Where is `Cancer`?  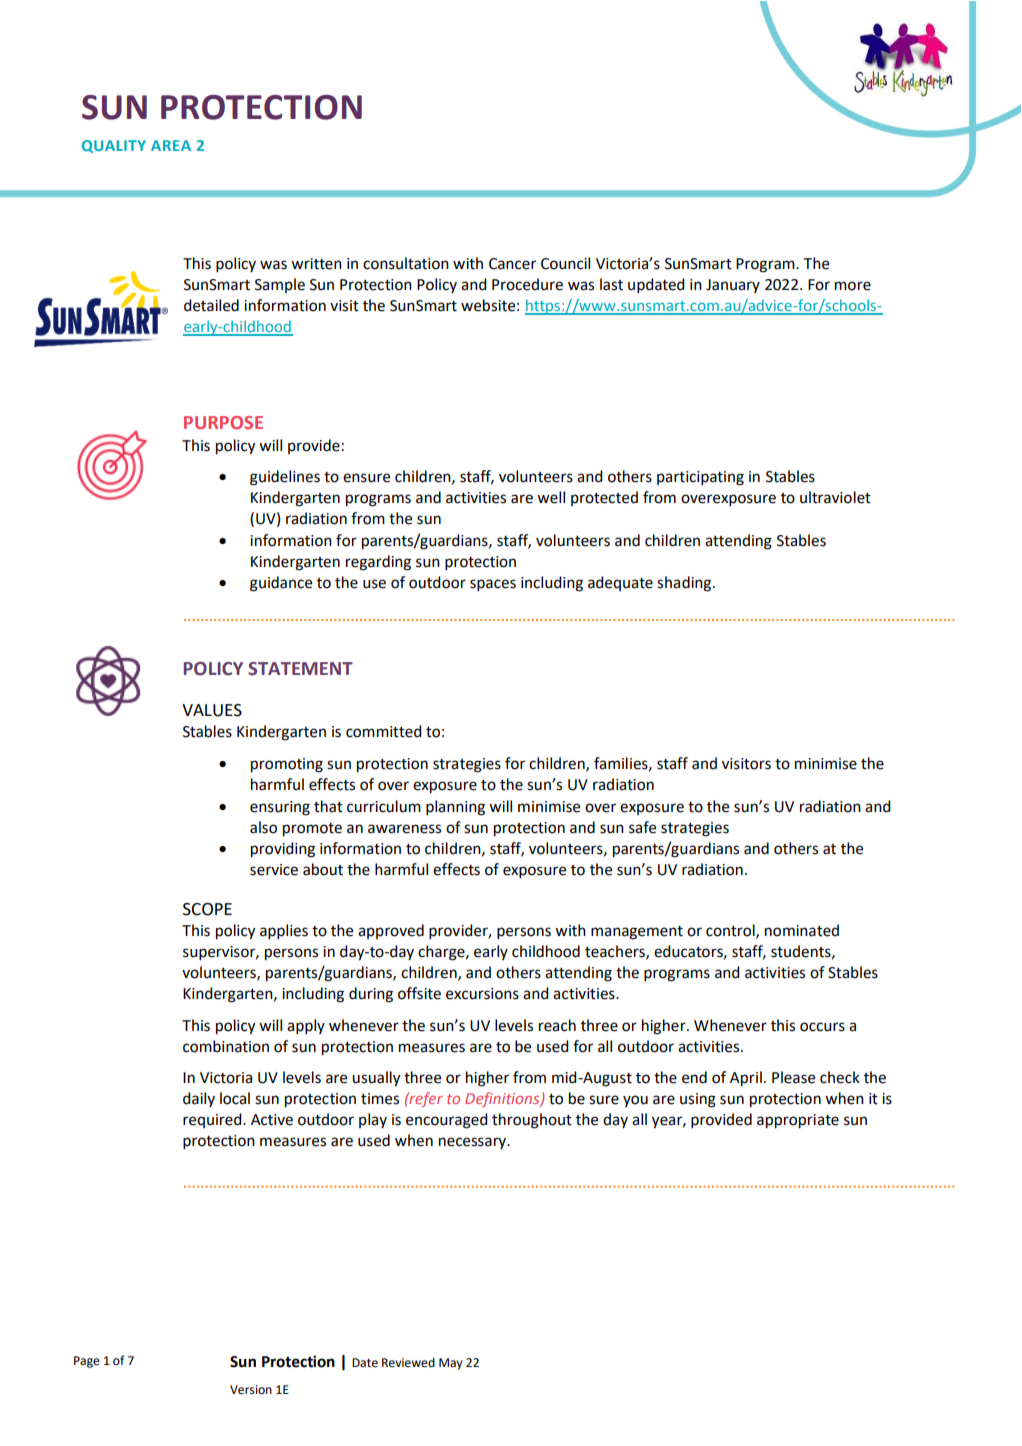 Cancer is located at coordinates (512, 264).
